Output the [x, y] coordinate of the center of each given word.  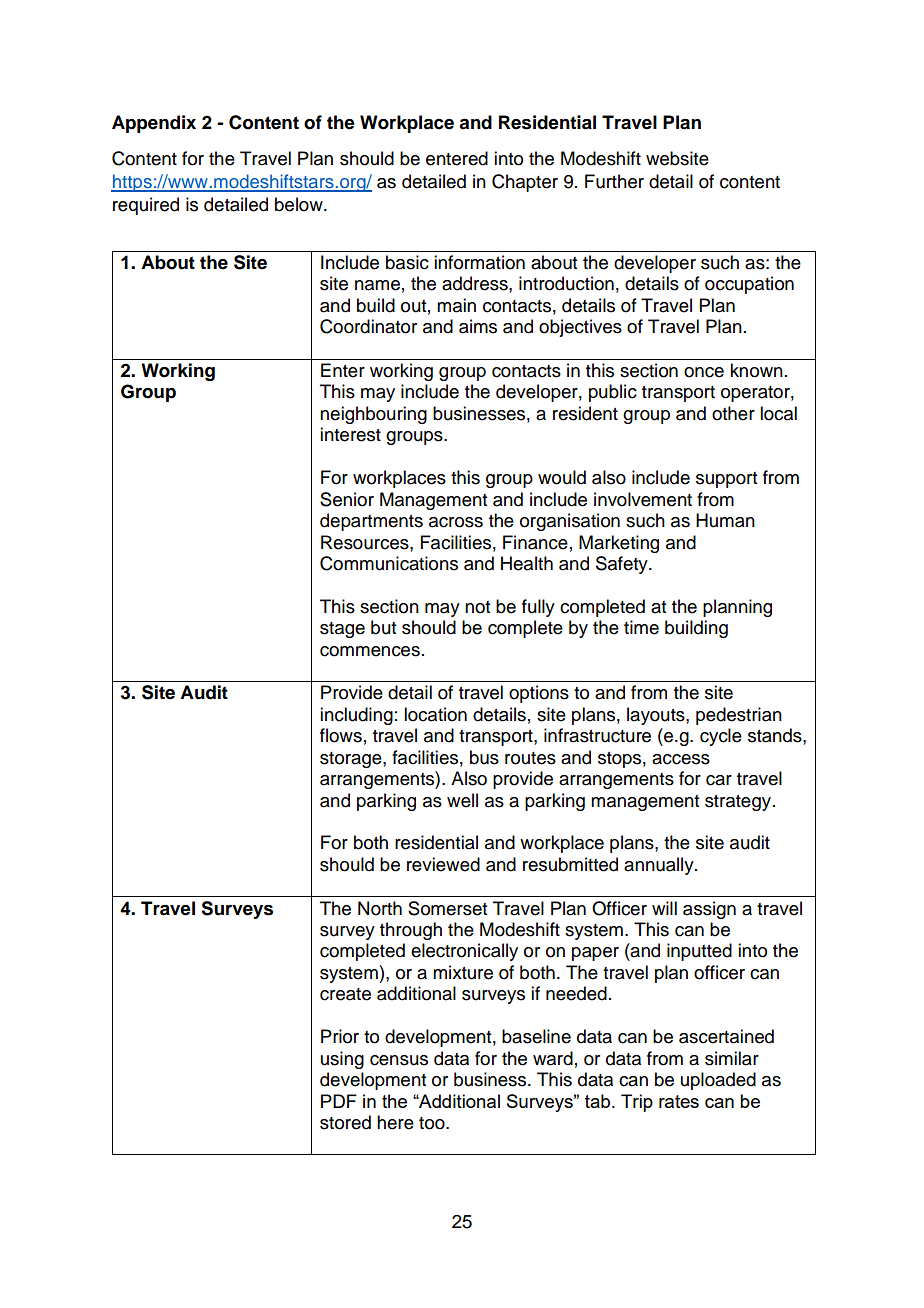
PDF [339, 1101]
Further [614, 181]
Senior [347, 499]
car [719, 780]
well [462, 800]
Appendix [154, 124]
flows [341, 735]
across [456, 522]
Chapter [525, 183]
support [726, 480]
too [433, 1123]
